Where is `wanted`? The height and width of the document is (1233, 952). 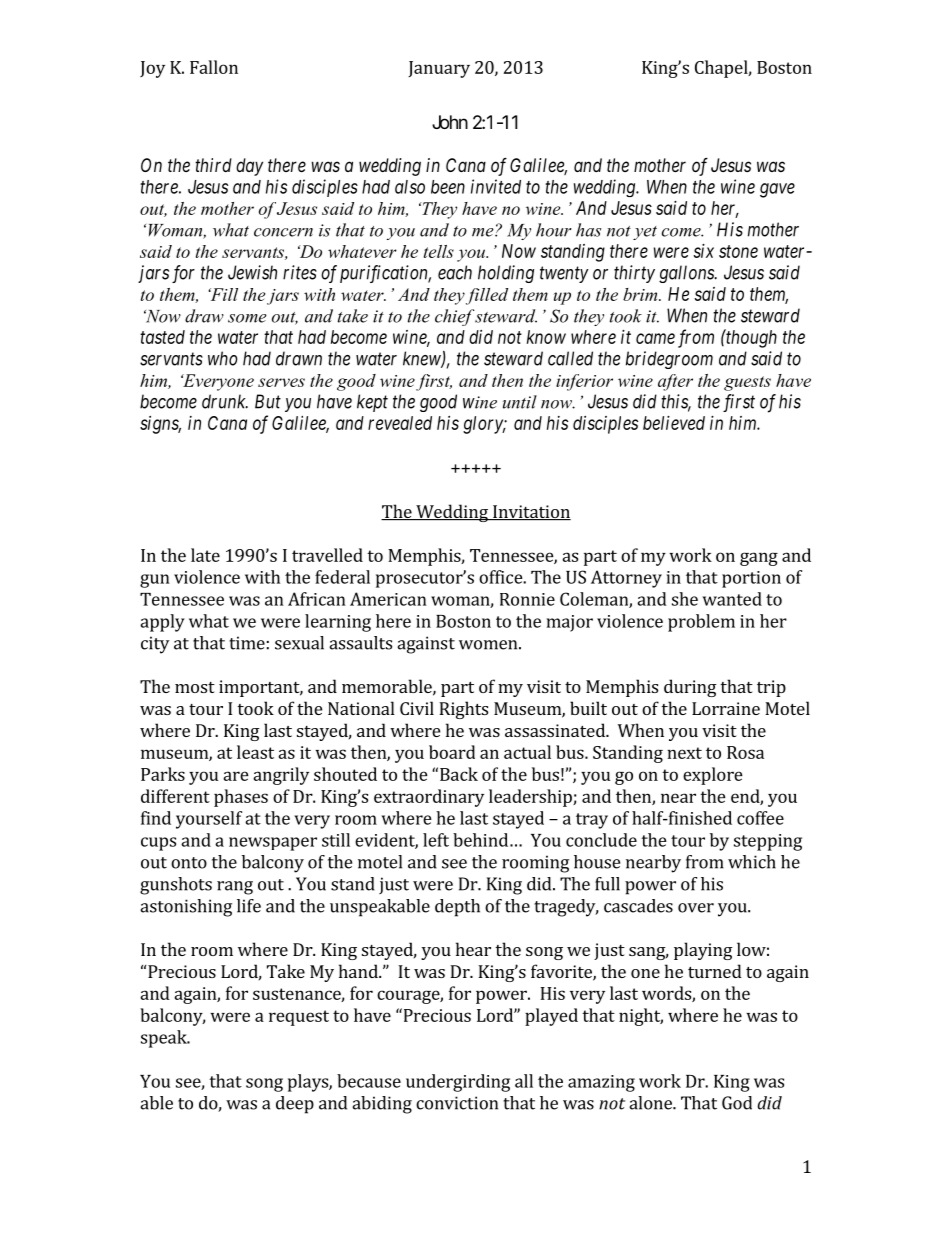
wanted is located at coordinates (732, 599).
